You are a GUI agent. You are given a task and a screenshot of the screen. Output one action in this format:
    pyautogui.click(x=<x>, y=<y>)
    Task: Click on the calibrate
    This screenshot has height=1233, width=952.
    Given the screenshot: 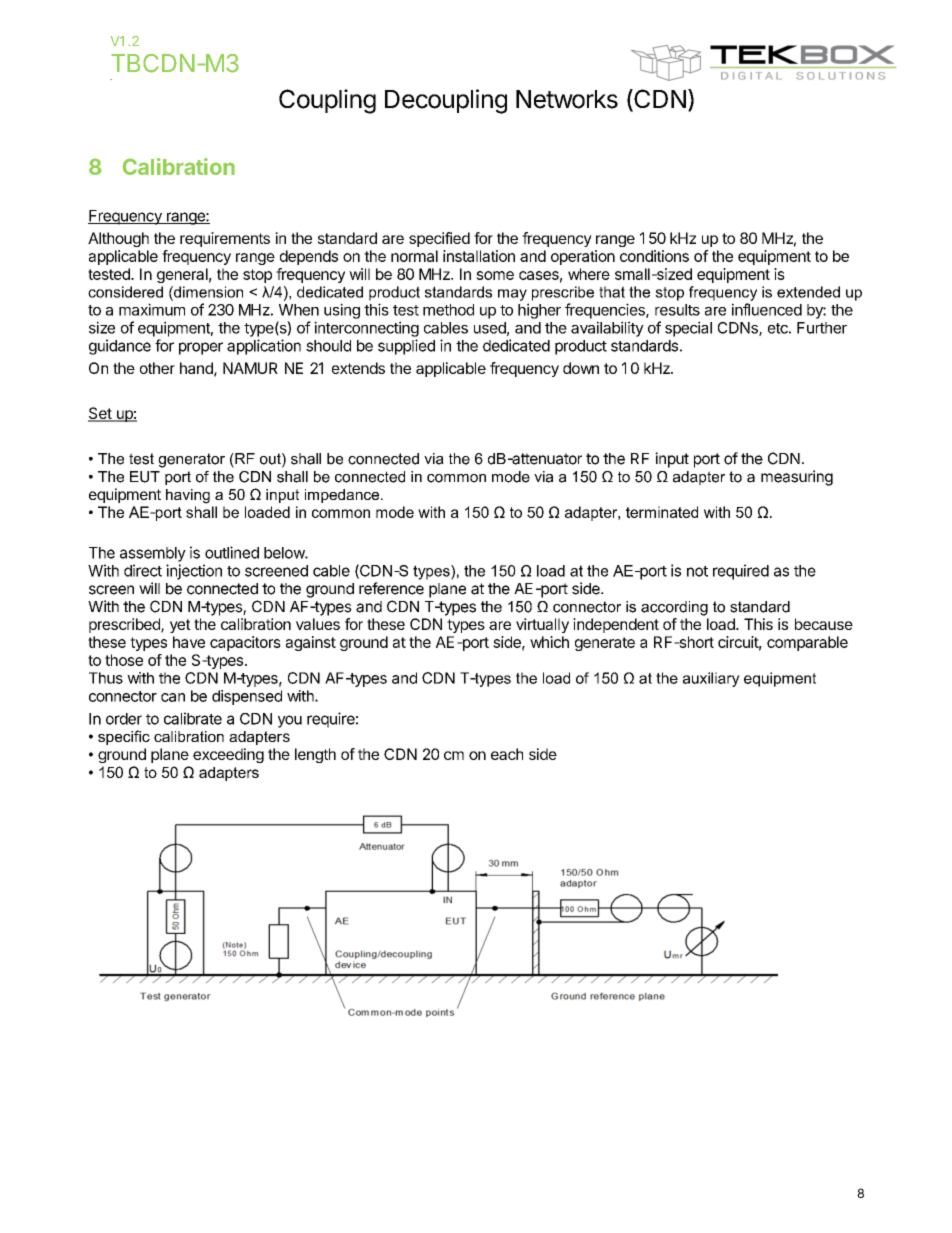 What is the action you would take?
    pyautogui.click(x=193, y=718)
